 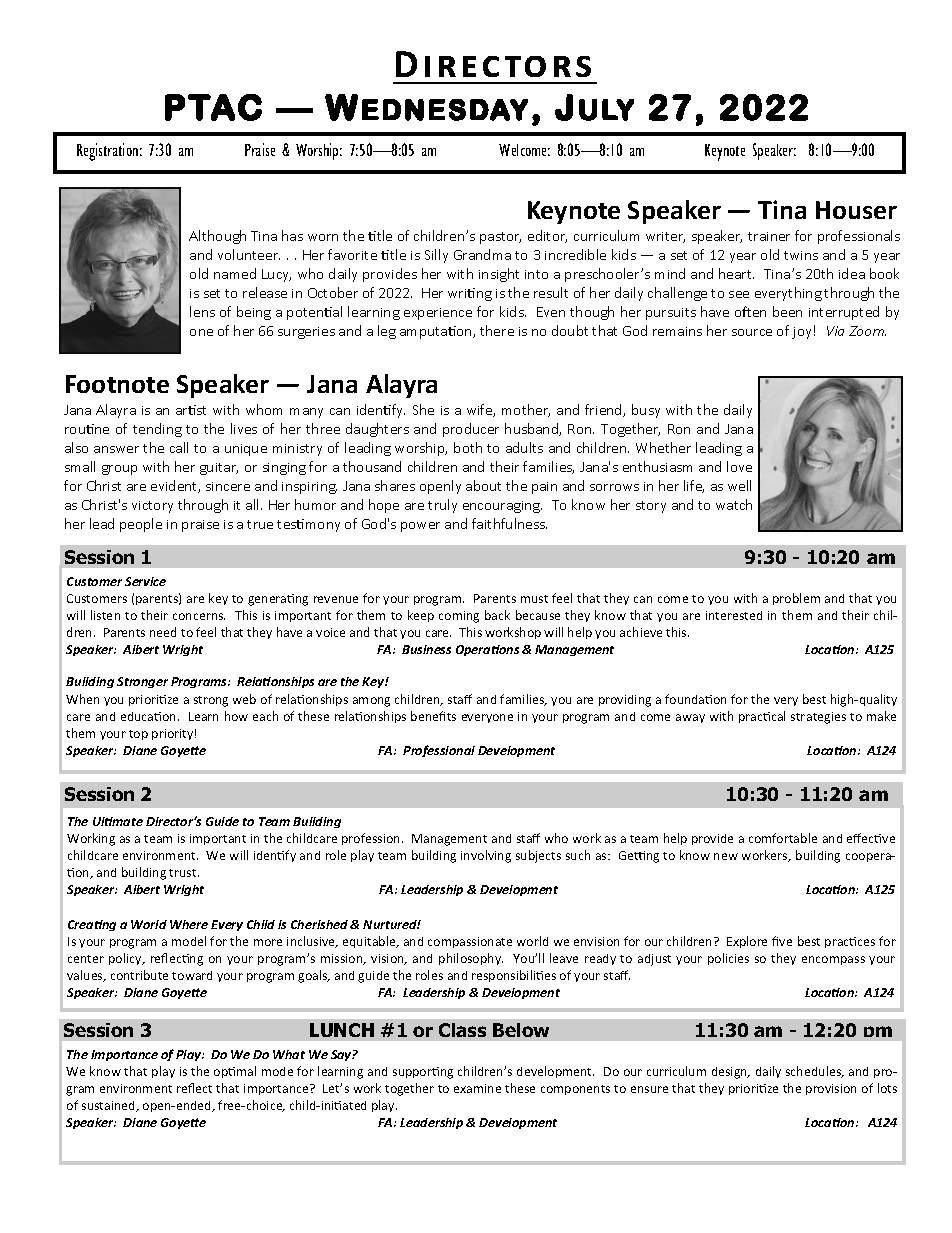 I want to click on examine, so click(x=477, y=1088).
